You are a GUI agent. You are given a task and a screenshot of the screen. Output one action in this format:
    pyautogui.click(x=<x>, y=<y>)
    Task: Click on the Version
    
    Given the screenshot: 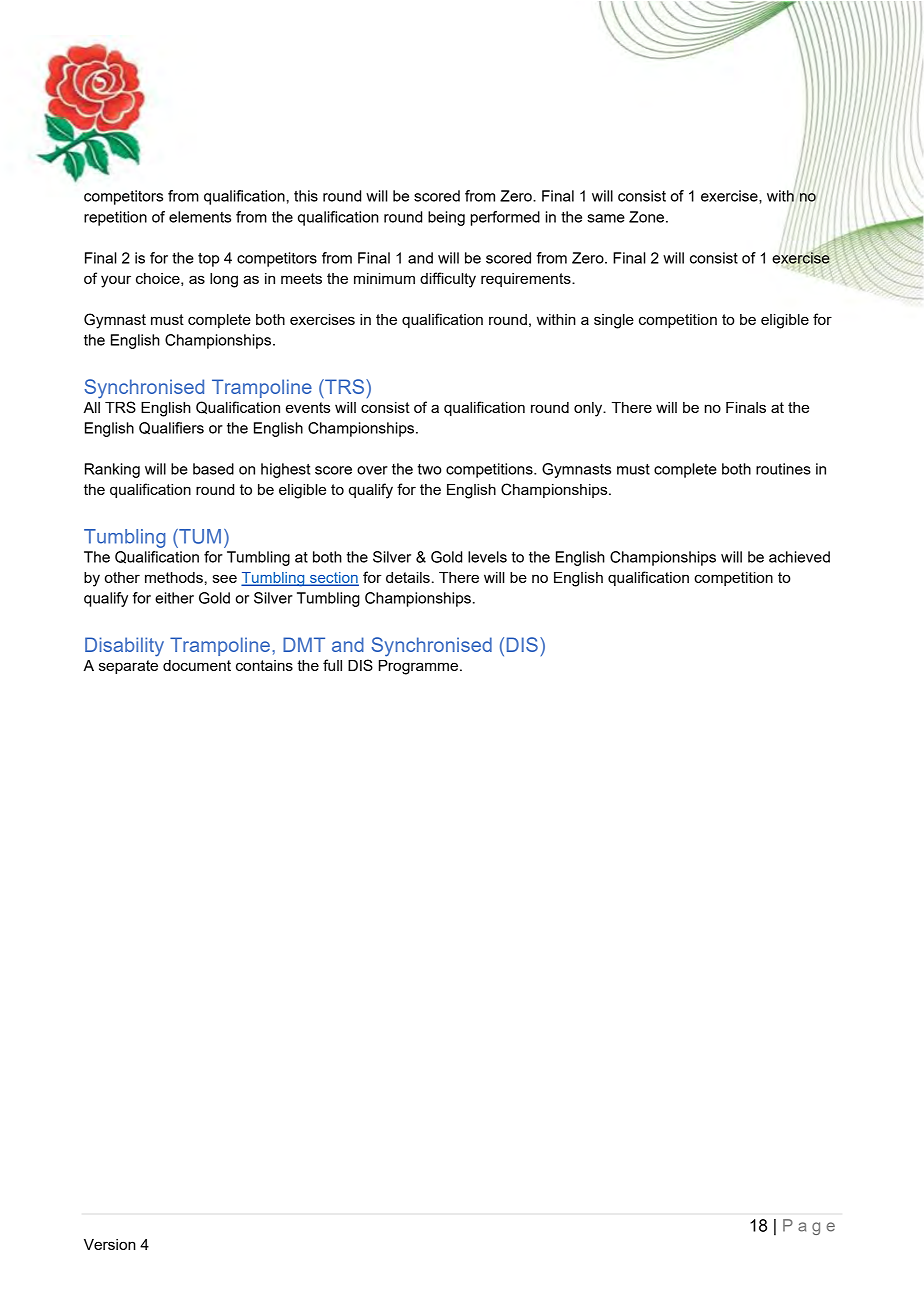 What is the action you would take?
    pyautogui.click(x=110, y=1244)
